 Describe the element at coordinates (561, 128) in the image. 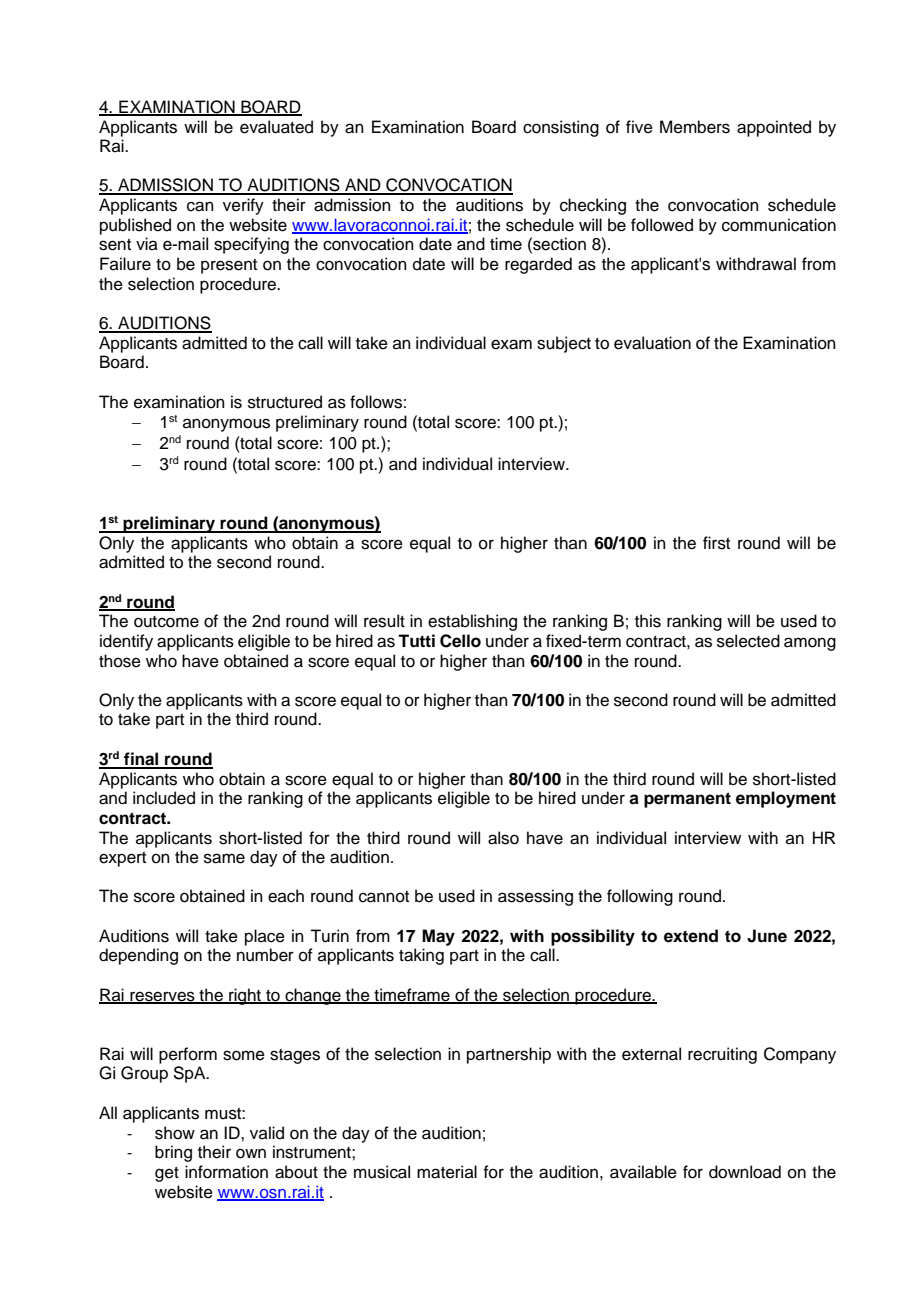

I see `consisting` at that location.
